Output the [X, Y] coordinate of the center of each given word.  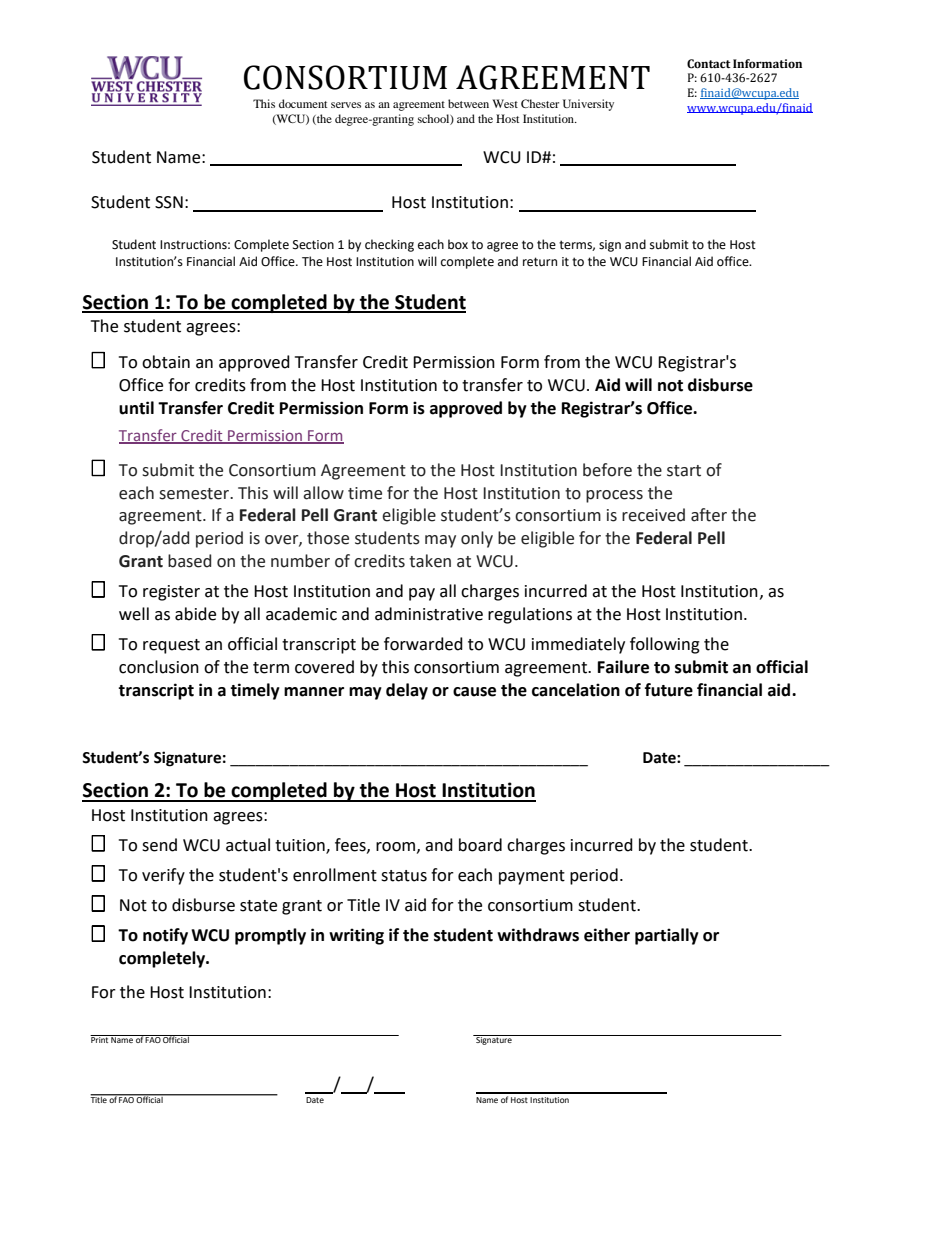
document [303, 103]
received [653, 515]
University [588, 105]
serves [346, 105]
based [189, 561]
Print [100, 1039]
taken [430, 561]
